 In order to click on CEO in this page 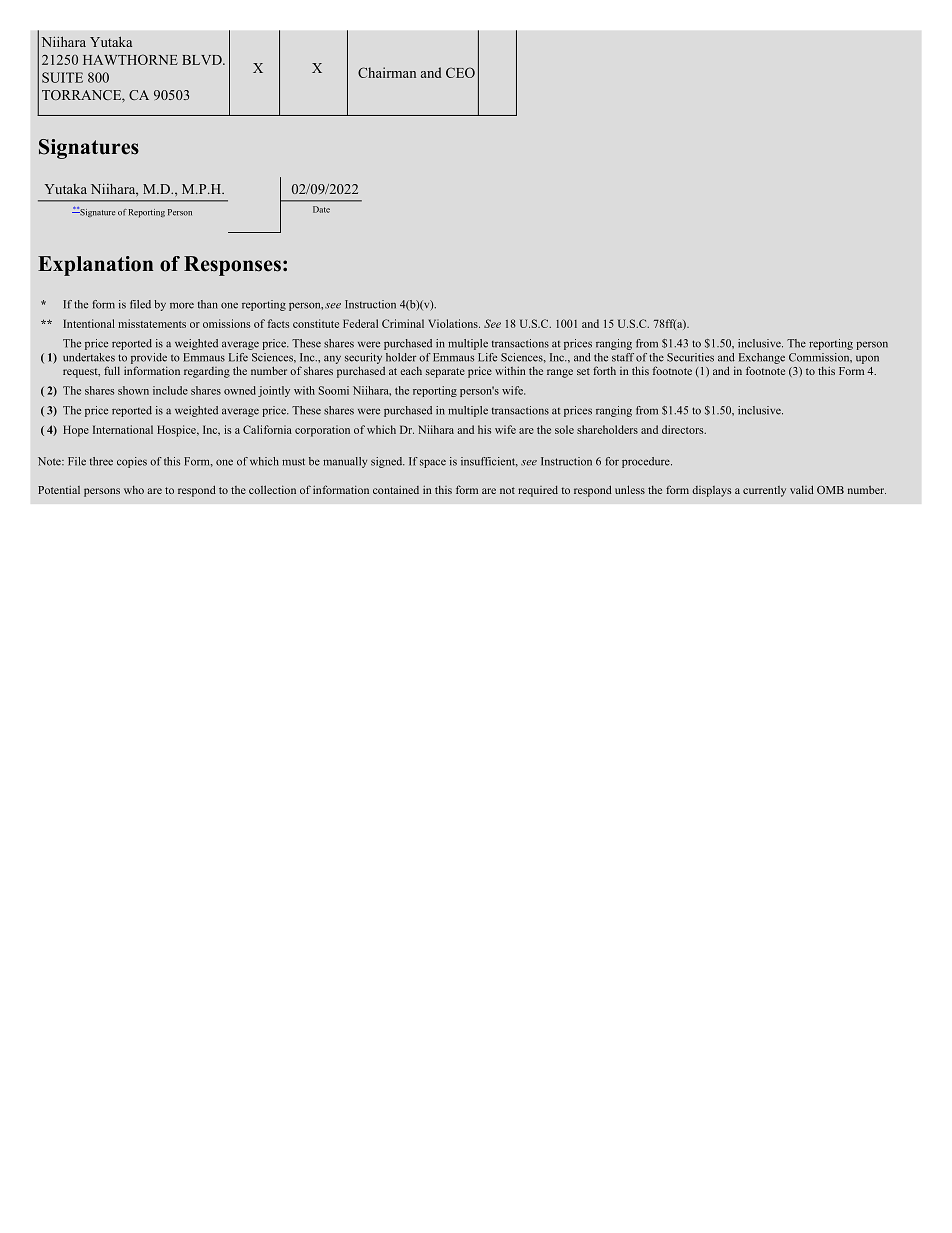, I will do `click(460, 72)`.
